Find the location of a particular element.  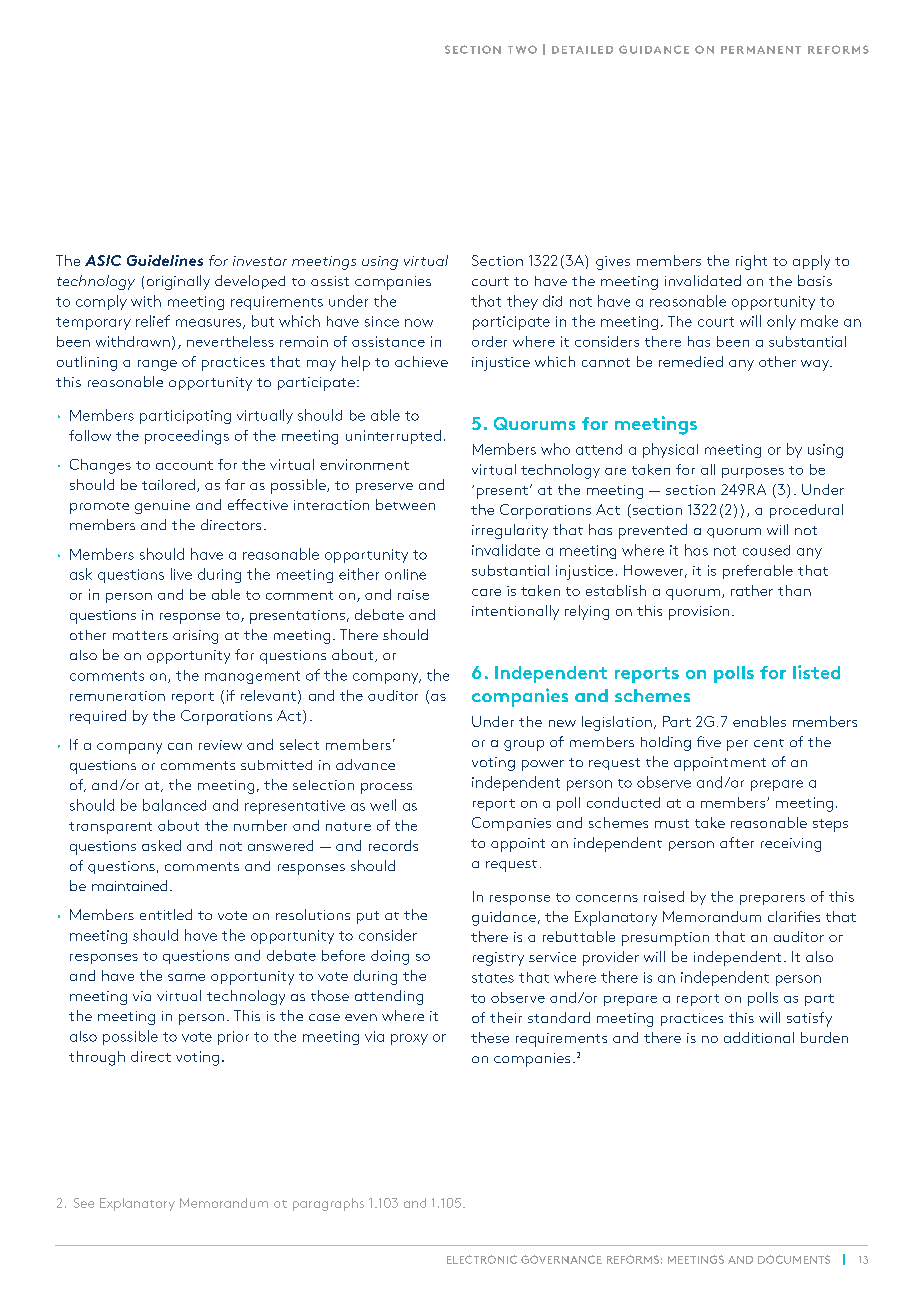

between is located at coordinates (405, 504).
